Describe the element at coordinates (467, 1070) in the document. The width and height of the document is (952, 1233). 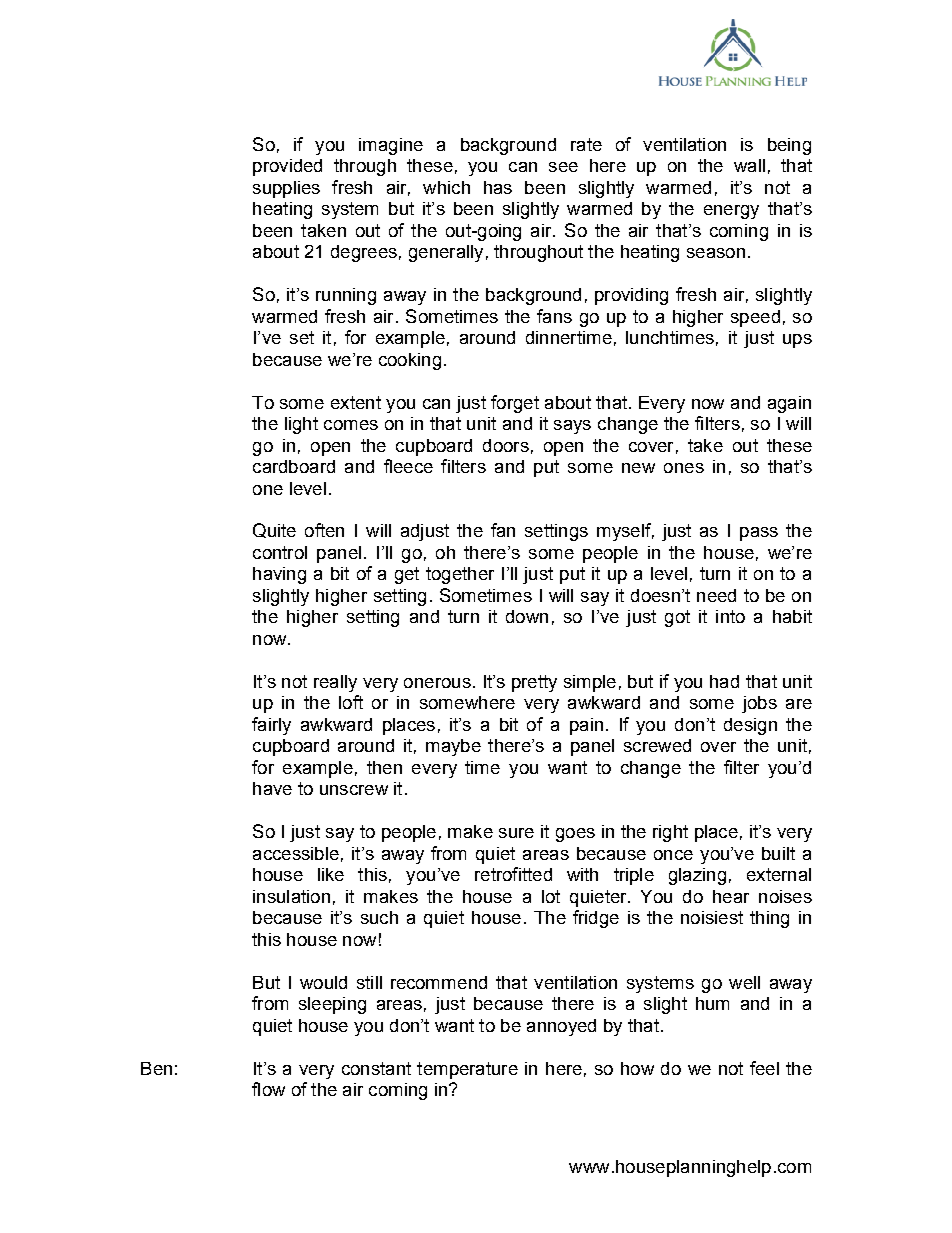
I see `temperature` at that location.
